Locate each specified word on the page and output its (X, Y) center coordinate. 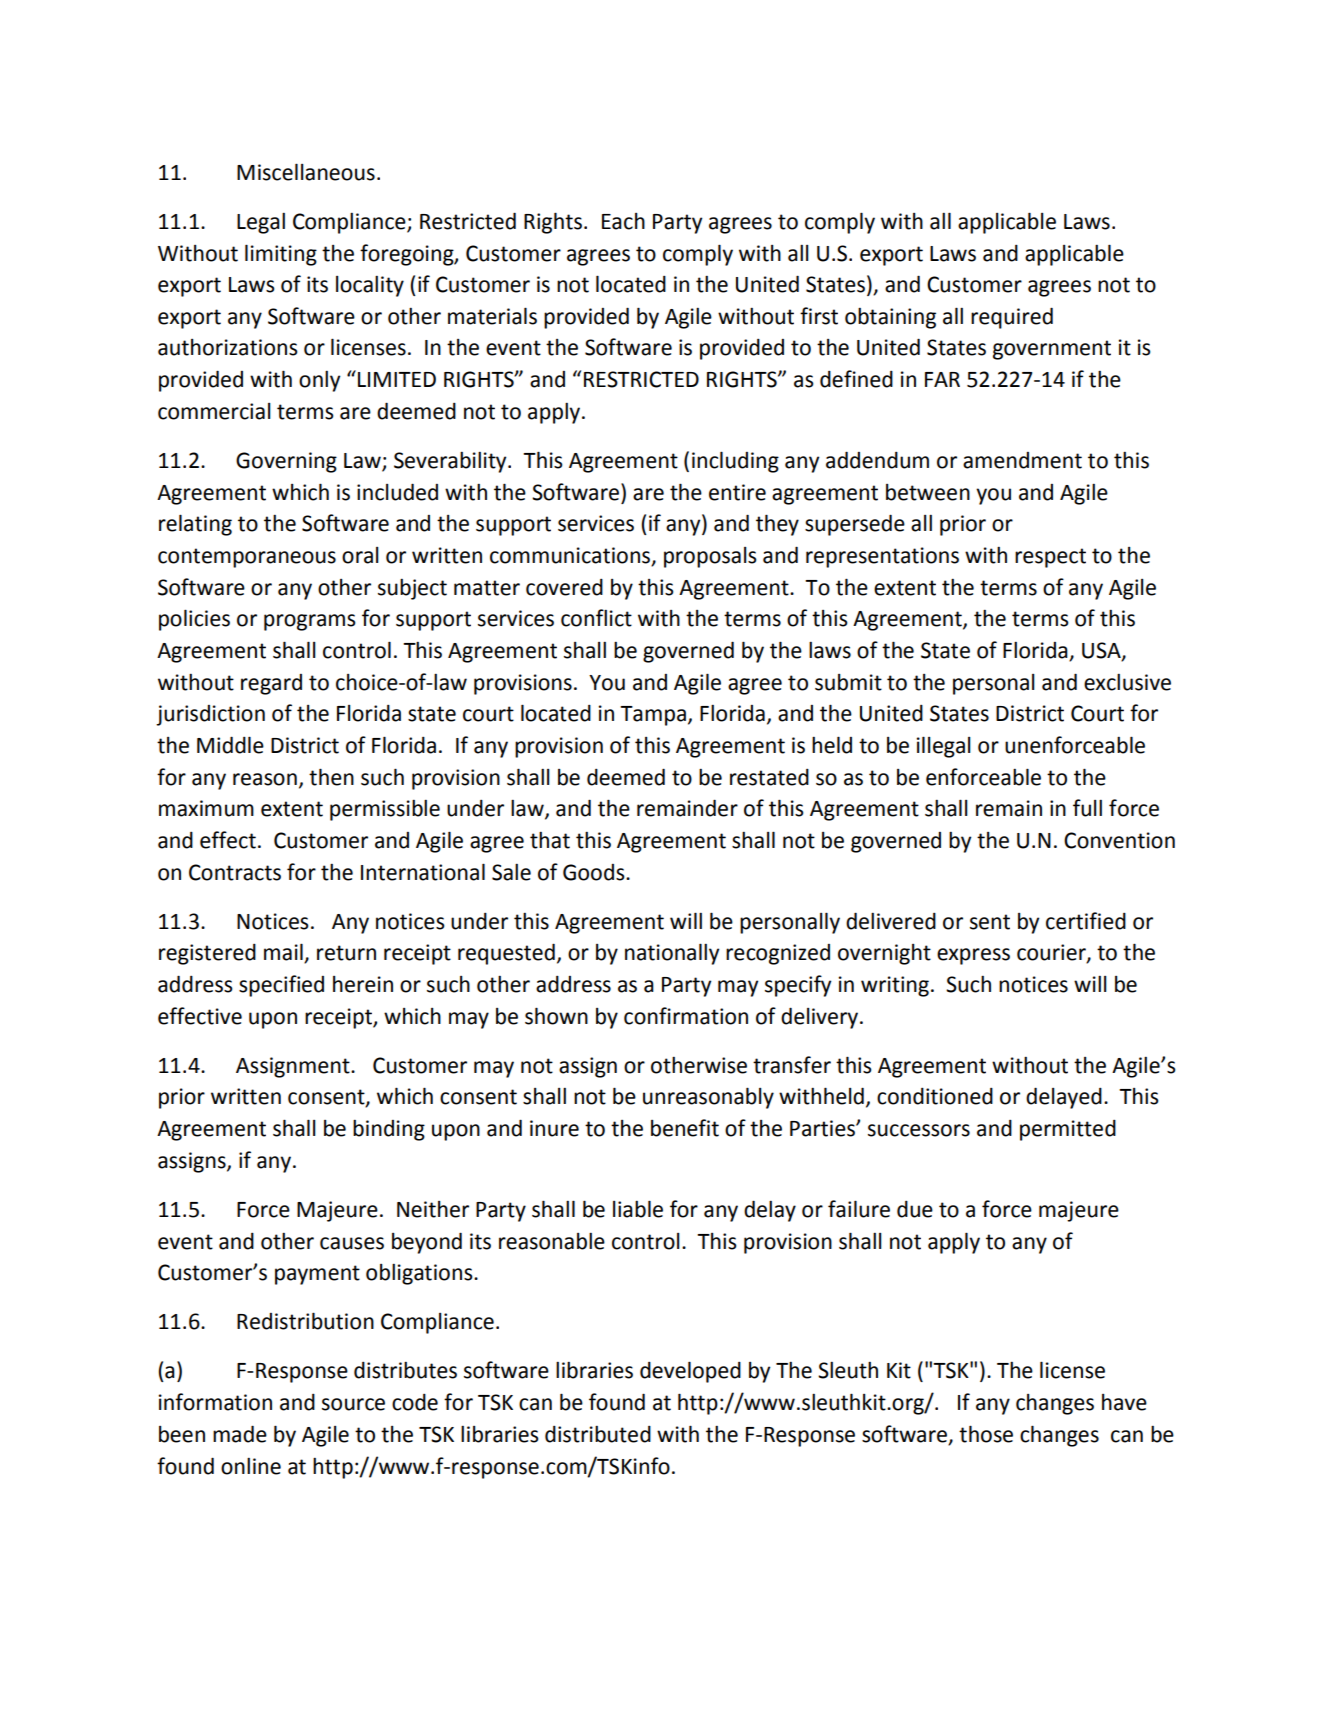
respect (1050, 558)
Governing (286, 462)
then (331, 777)
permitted (1068, 1130)
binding (389, 1130)
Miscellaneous (306, 172)
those (986, 1434)
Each (623, 221)
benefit (685, 1128)
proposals (710, 557)
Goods (595, 872)
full (1087, 808)
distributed (598, 1434)
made (240, 1434)
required (1012, 318)
